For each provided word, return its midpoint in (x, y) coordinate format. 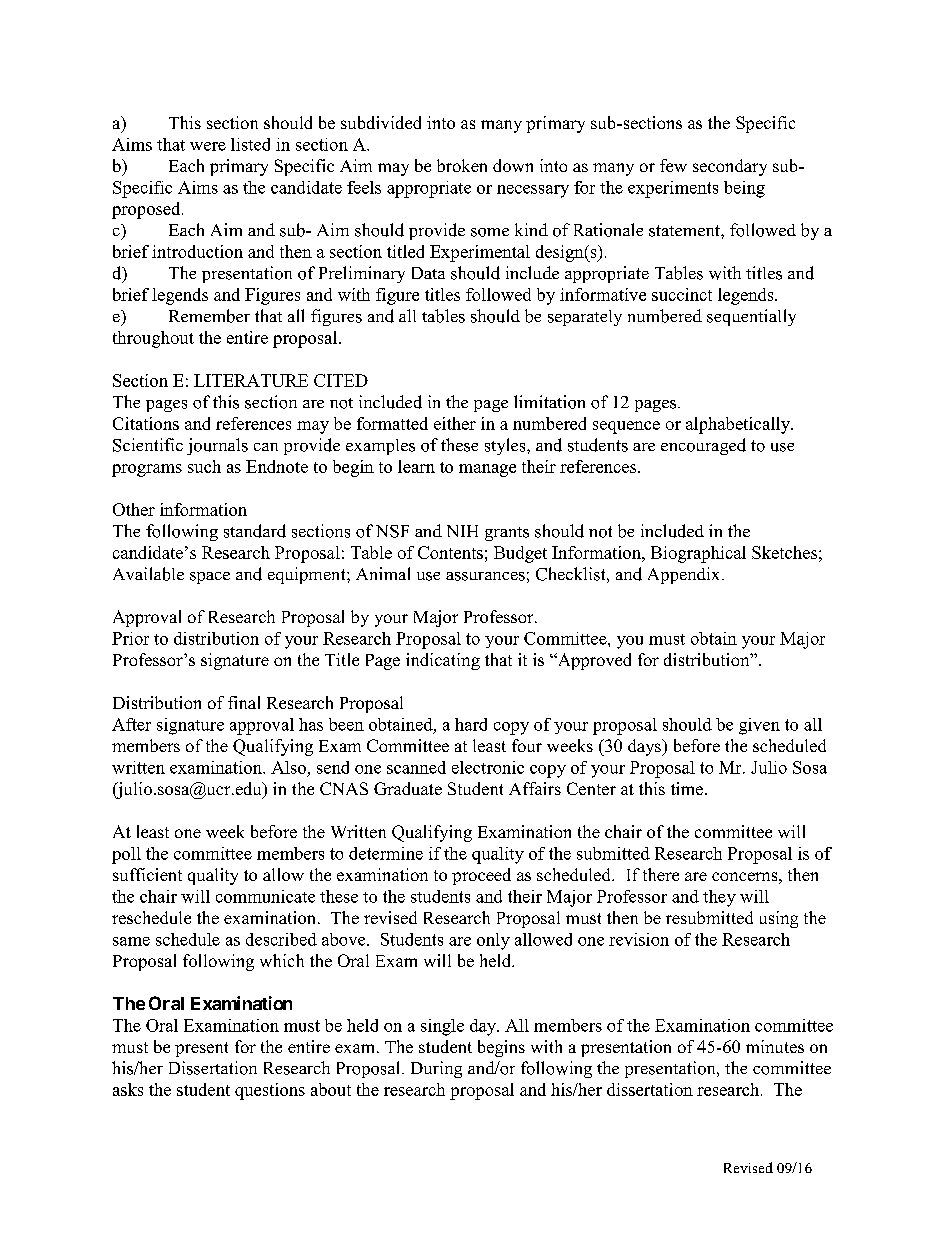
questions (270, 1091)
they (719, 898)
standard (255, 531)
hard (471, 724)
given (759, 726)
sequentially (751, 317)
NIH (462, 531)
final (244, 702)
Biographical (698, 554)
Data (428, 273)
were (208, 146)
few (673, 165)
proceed (481, 876)
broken (462, 165)
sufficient (147, 874)
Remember (209, 316)
